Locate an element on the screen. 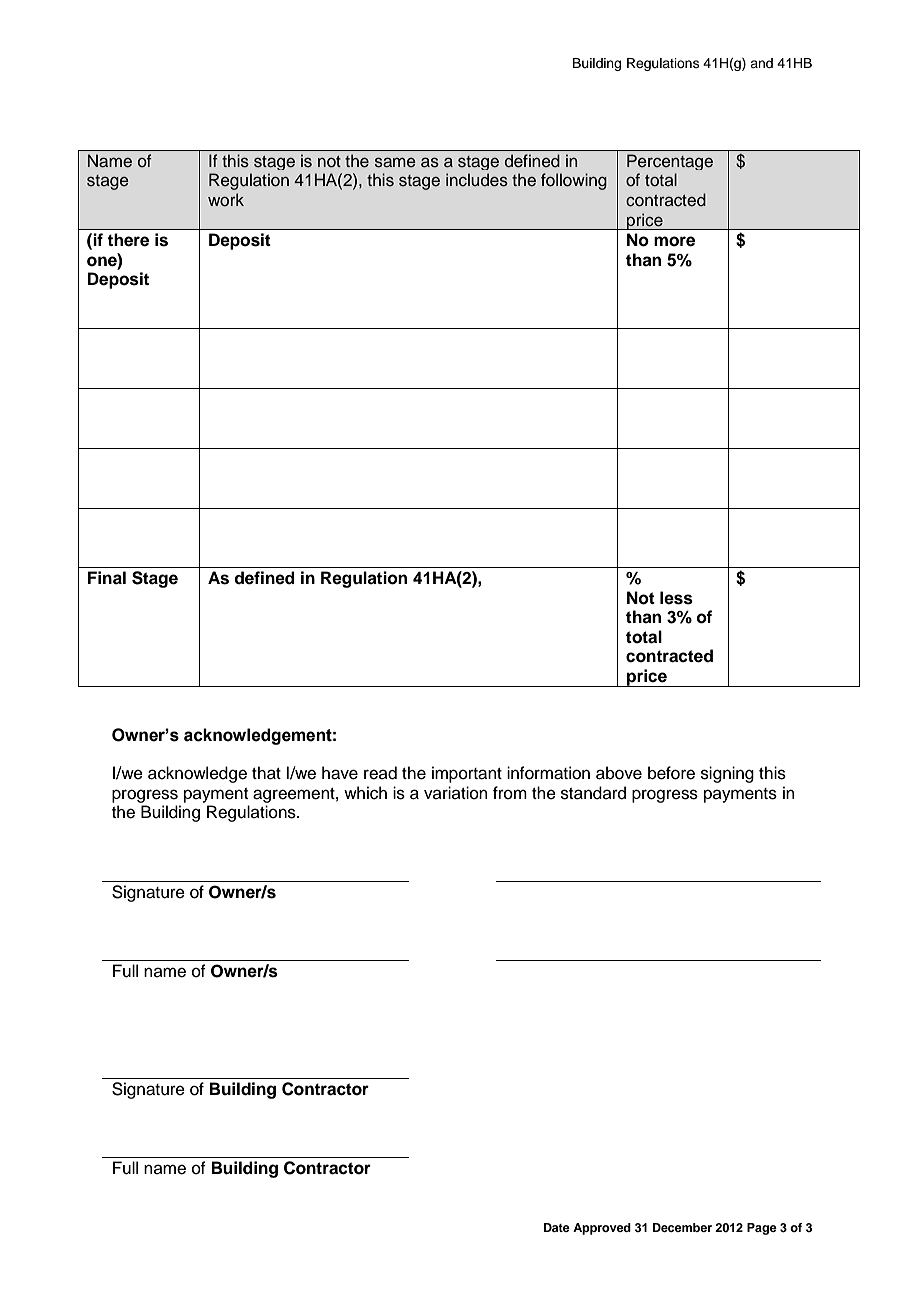 The image size is (924, 1308). before is located at coordinates (671, 773).
